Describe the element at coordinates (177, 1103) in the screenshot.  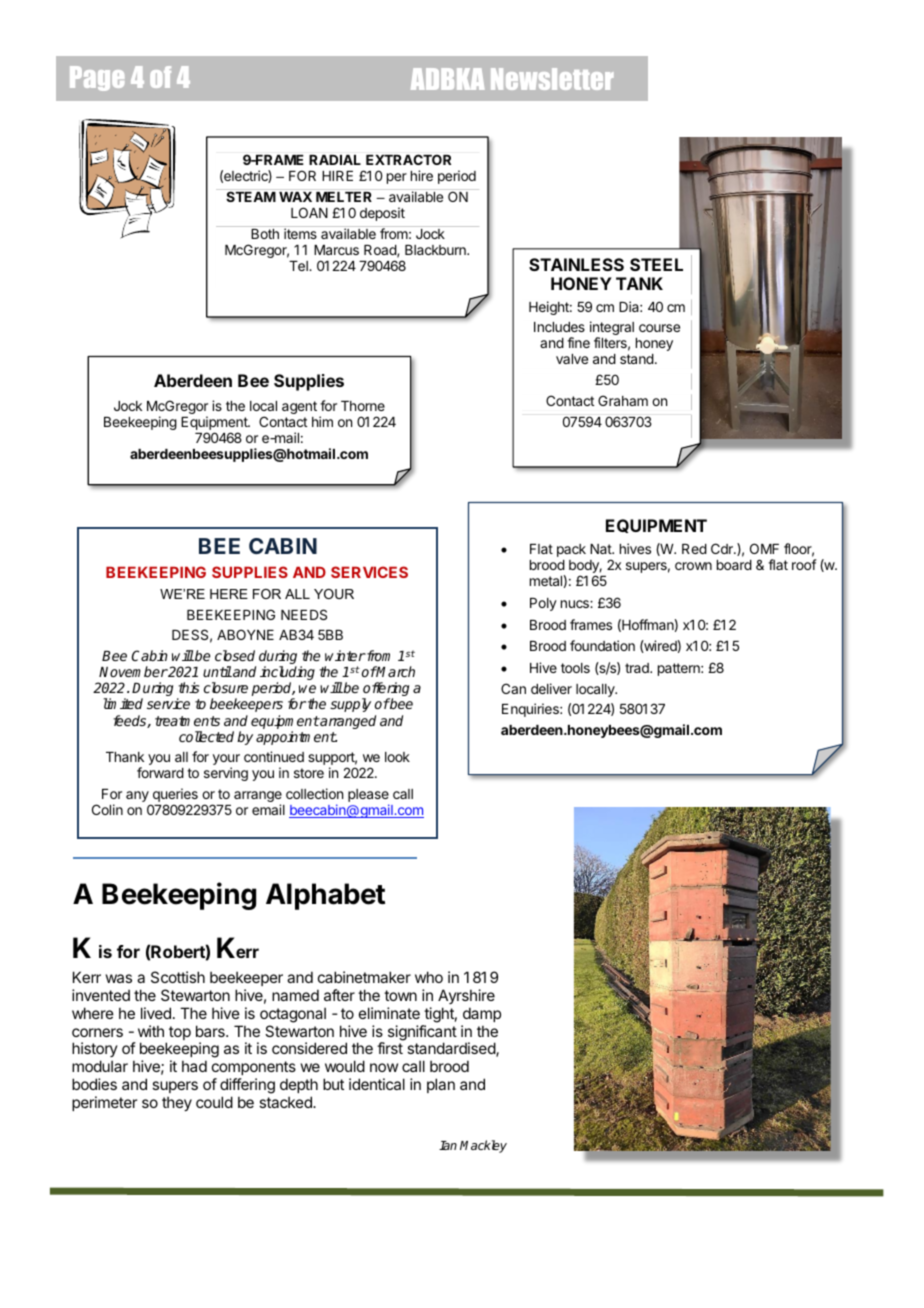
I see `they` at that location.
